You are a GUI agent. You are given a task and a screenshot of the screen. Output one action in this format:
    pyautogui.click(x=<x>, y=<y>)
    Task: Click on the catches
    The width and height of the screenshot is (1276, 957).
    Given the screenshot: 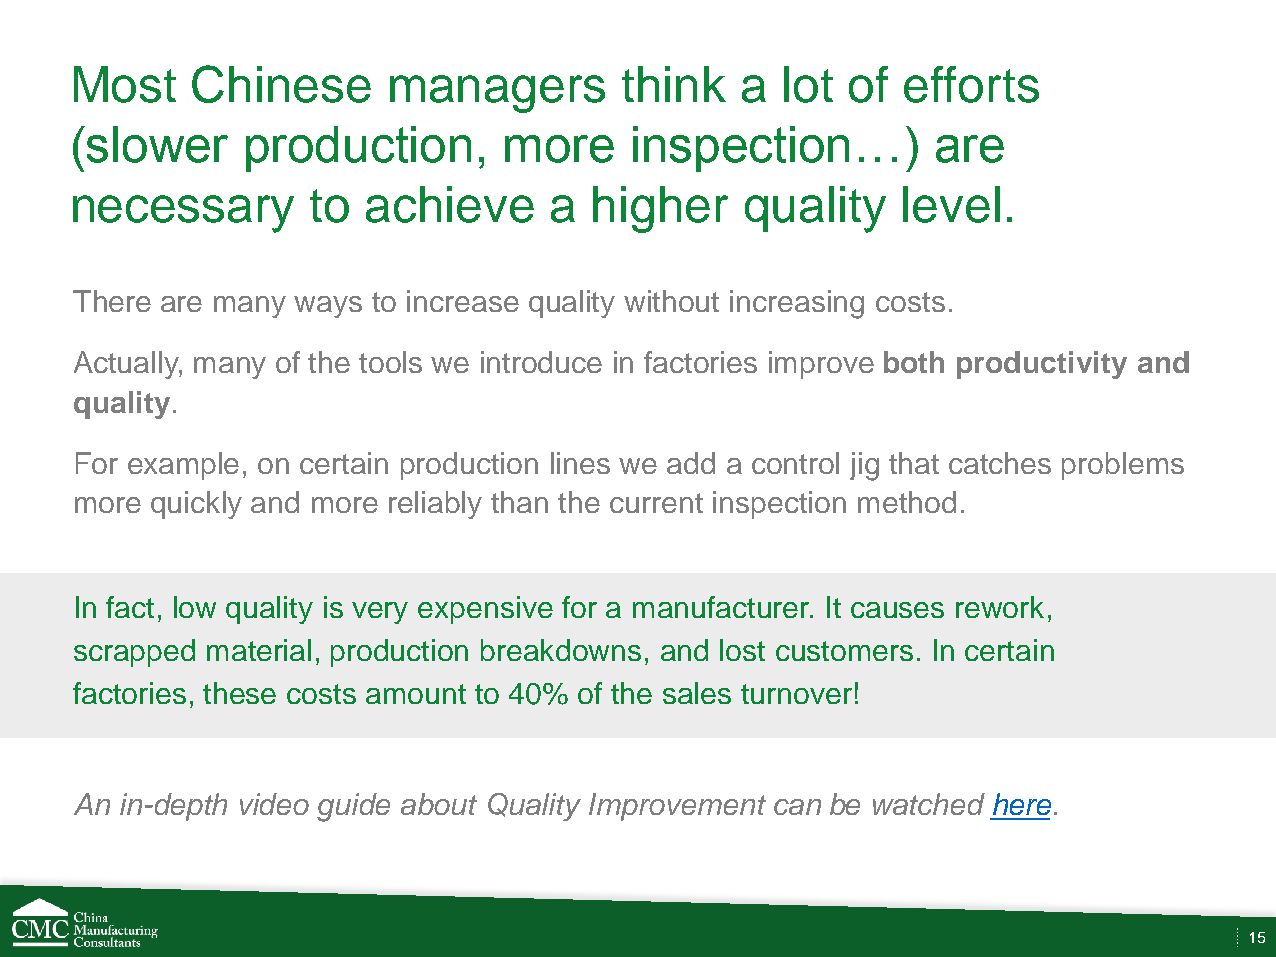 What is the action you would take?
    pyautogui.click(x=1000, y=463)
